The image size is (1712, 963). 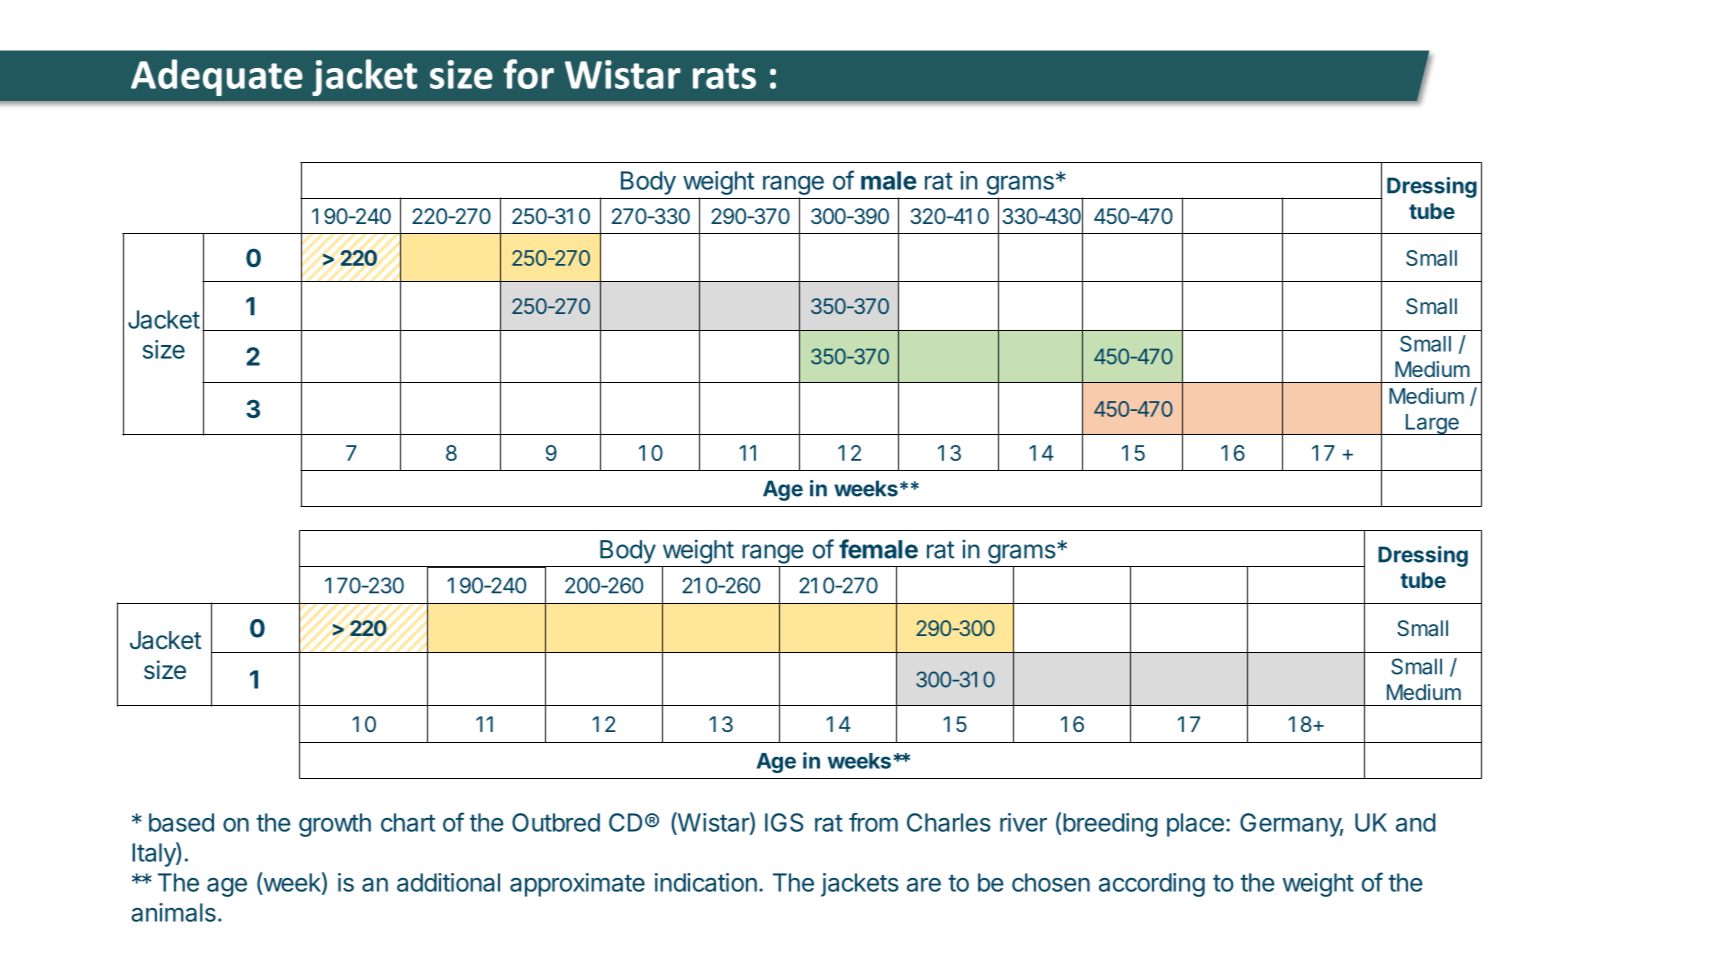 What do you see at coordinates (1416, 822) in the document?
I see `and` at bounding box center [1416, 822].
